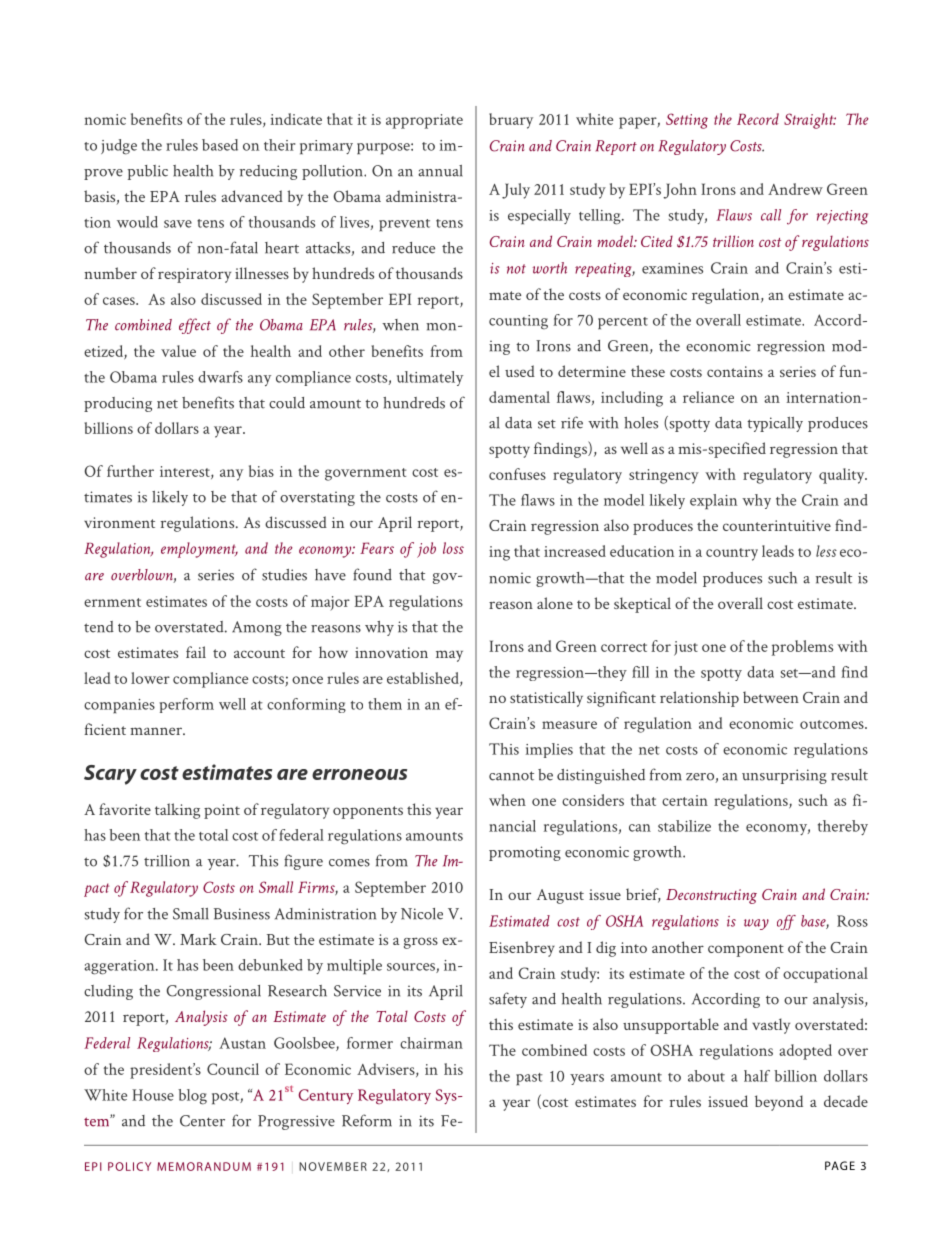 Image resolution: width=952 pixels, height=1233 pixels. Describe the element at coordinates (449, 656) in the image. I see `may` at that location.
